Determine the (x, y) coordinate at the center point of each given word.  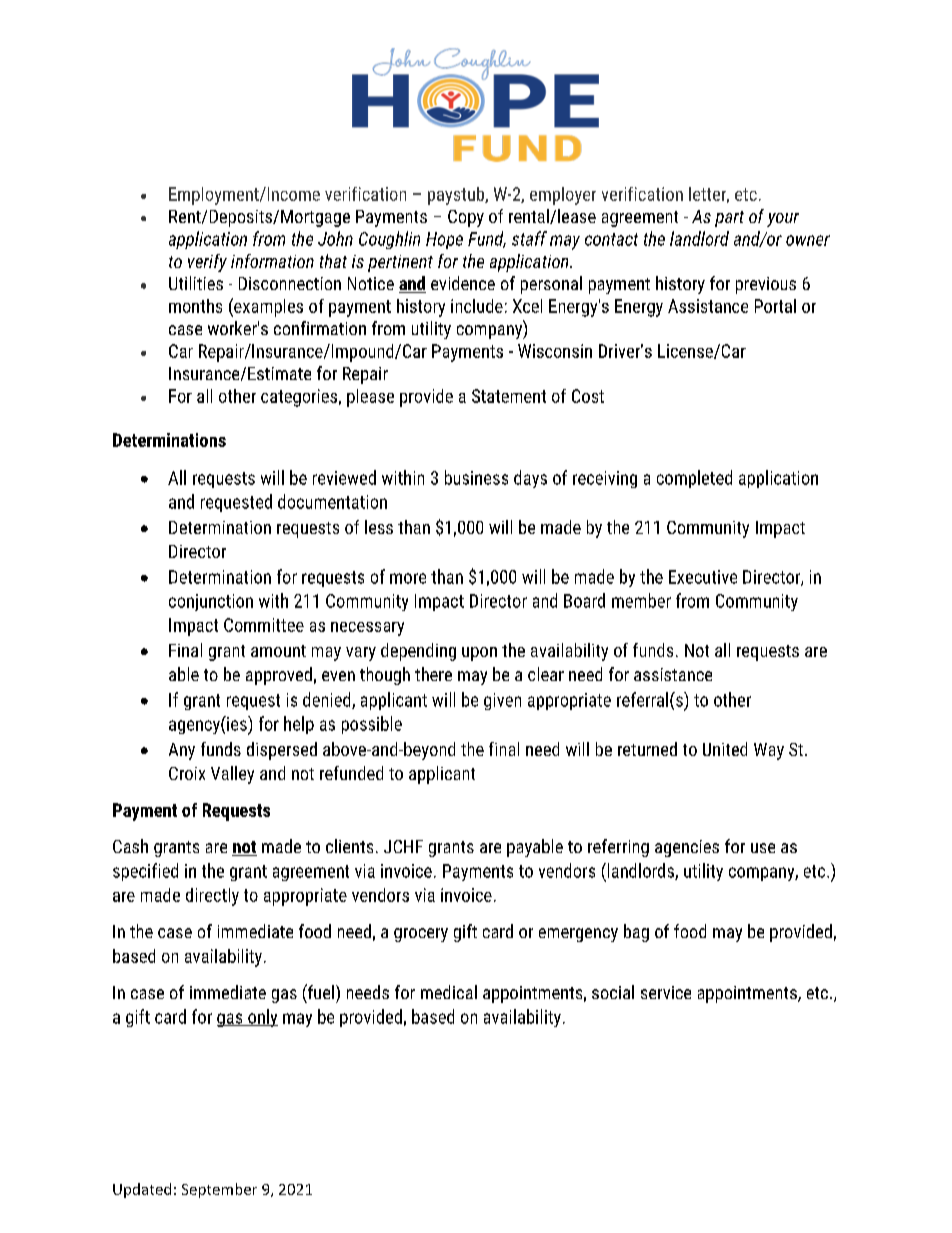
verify (207, 263)
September (219, 1190)
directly (212, 897)
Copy (466, 218)
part (729, 219)
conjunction (211, 602)
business (476, 477)
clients (349, 846)
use (763, 848)
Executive (703, 577)
